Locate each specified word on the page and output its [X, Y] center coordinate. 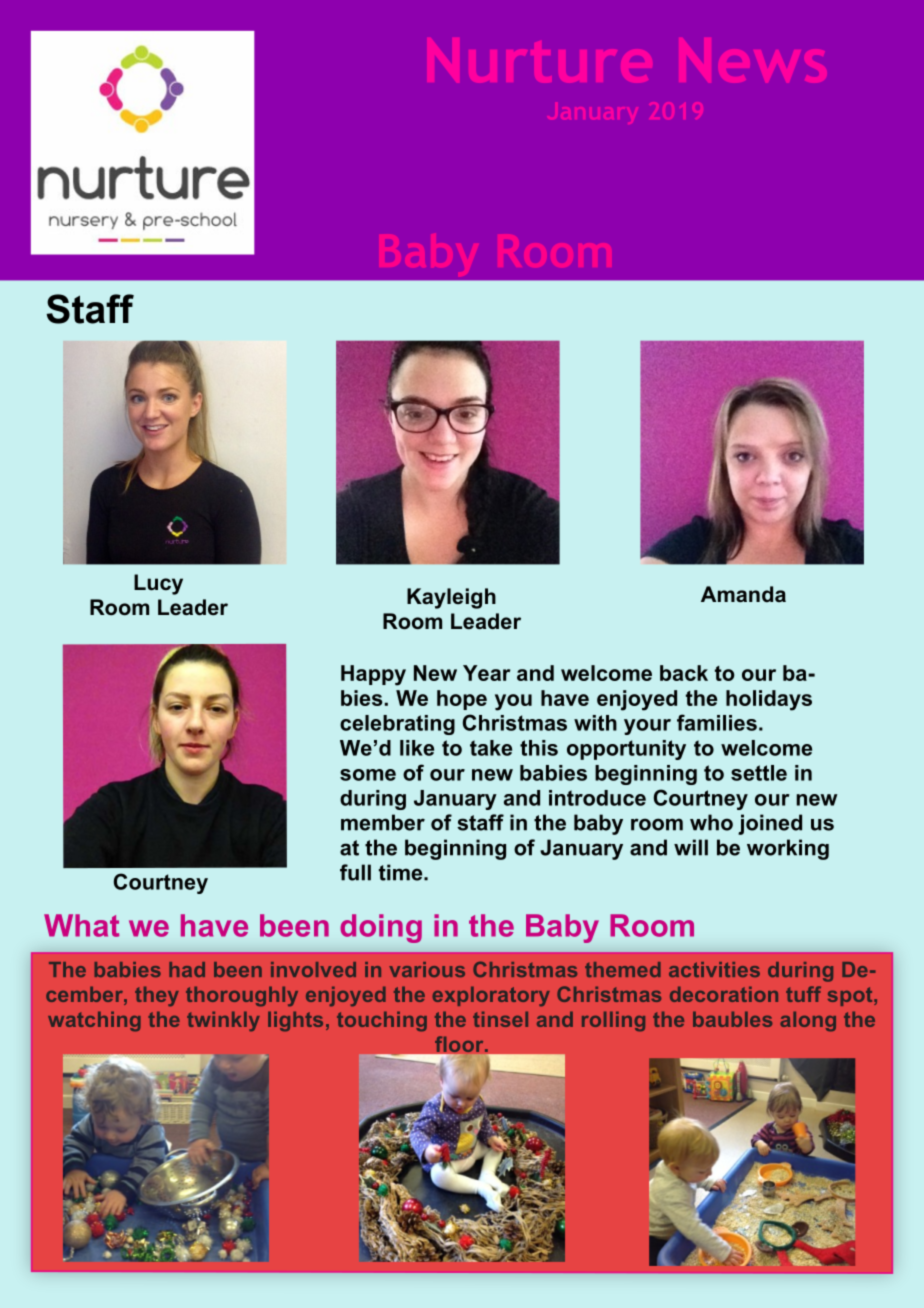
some [368, 775]
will [691, 847]
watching [94, 1021]
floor [459, 1045]
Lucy [158, 584]
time [402, 872]
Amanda [743, 594]
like [417, 748]
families [717, 722]
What [81, 925]
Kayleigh [451, 598]
